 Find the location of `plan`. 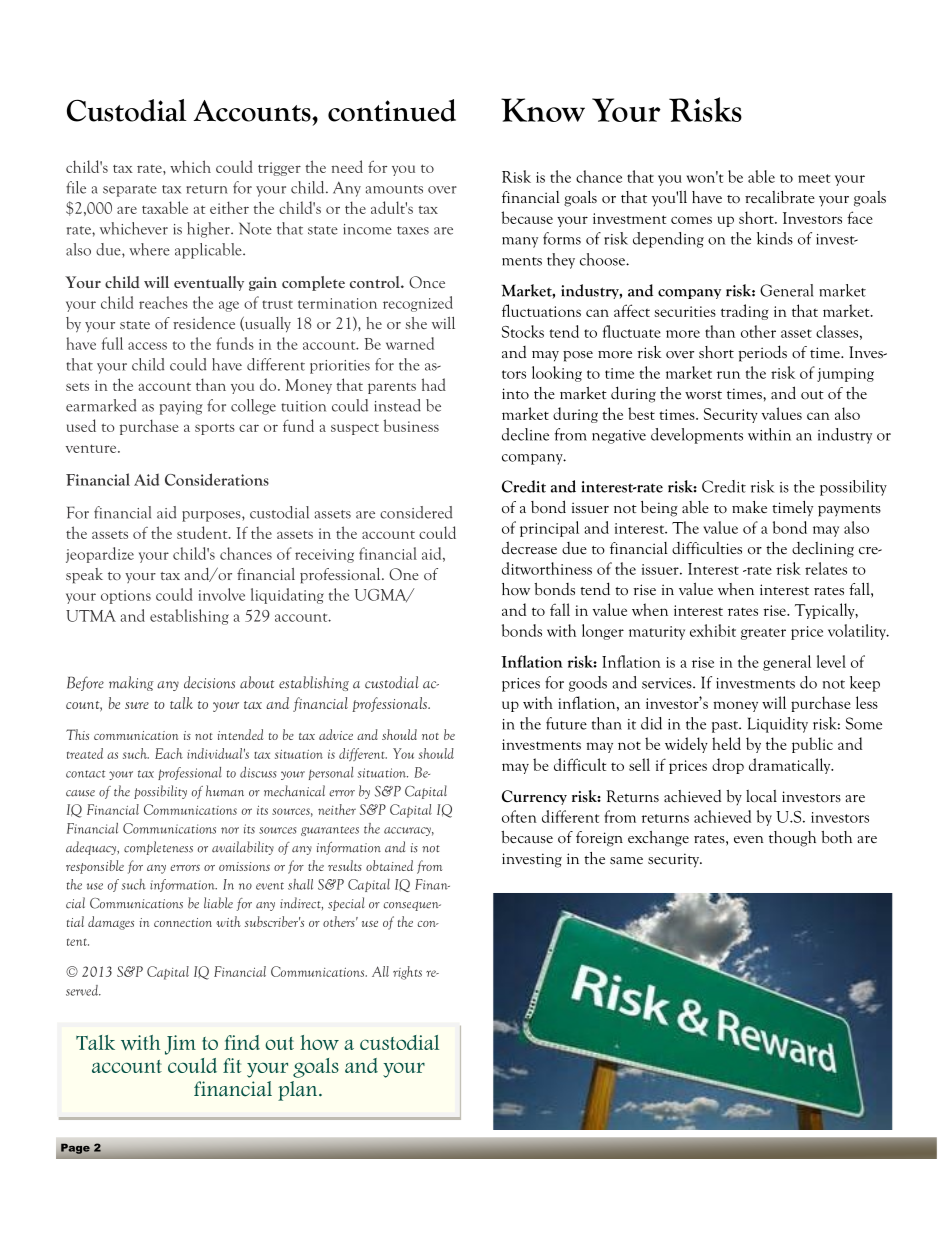

plan is located at coordinates (299, 1091).
